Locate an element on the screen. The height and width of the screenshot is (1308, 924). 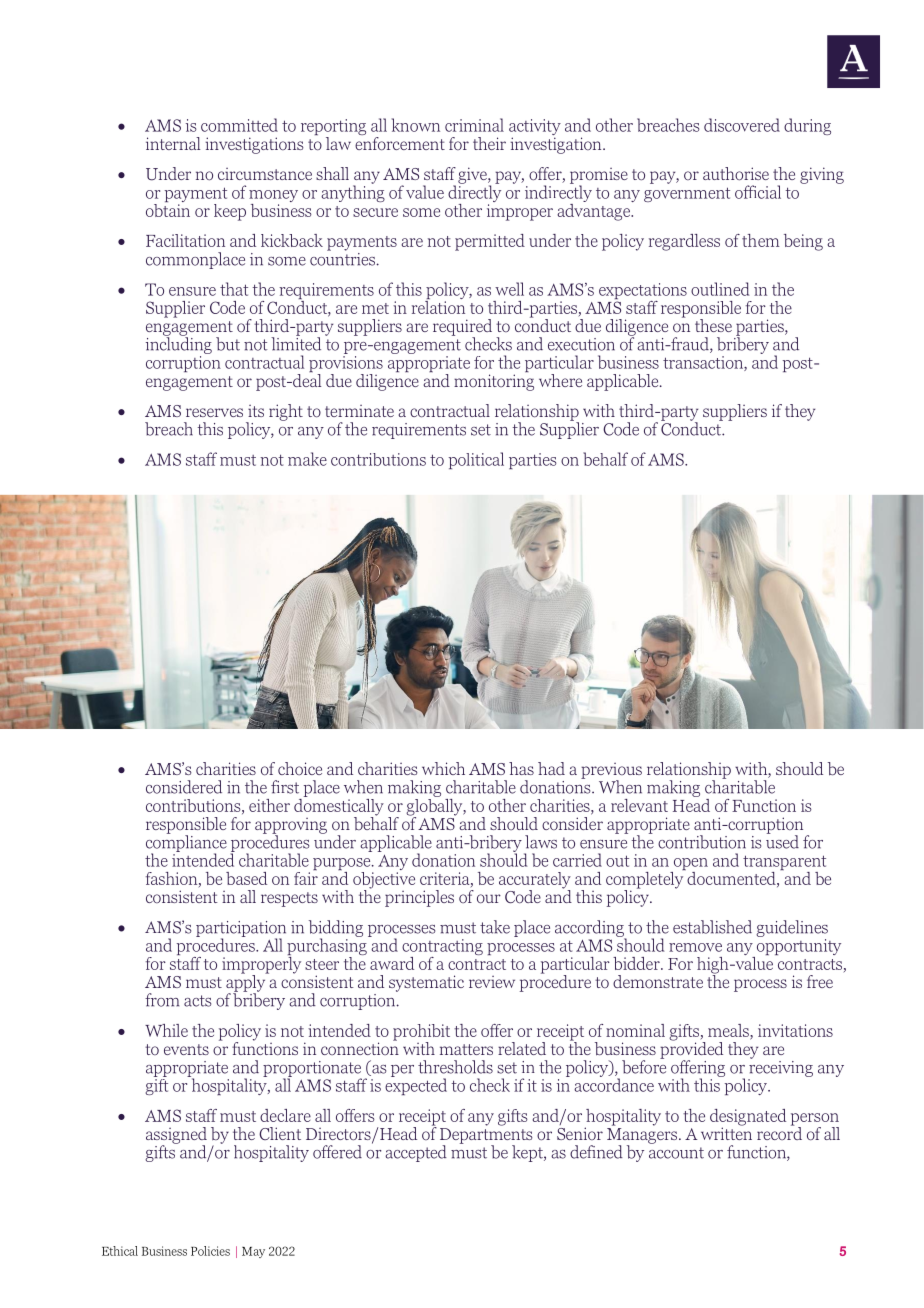
reserves is located at coordinates (214, 412).
